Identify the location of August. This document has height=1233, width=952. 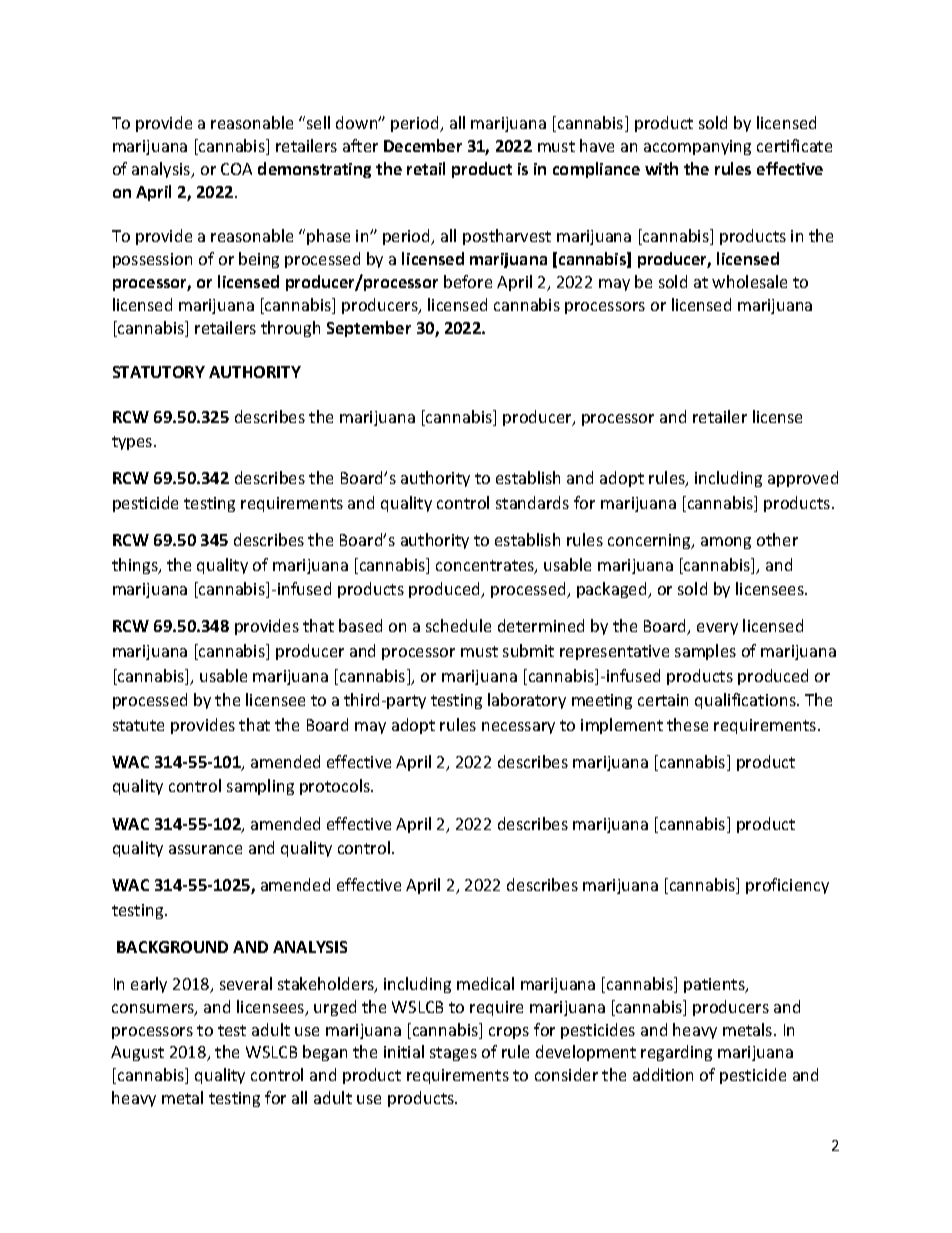
(137, 1053).
